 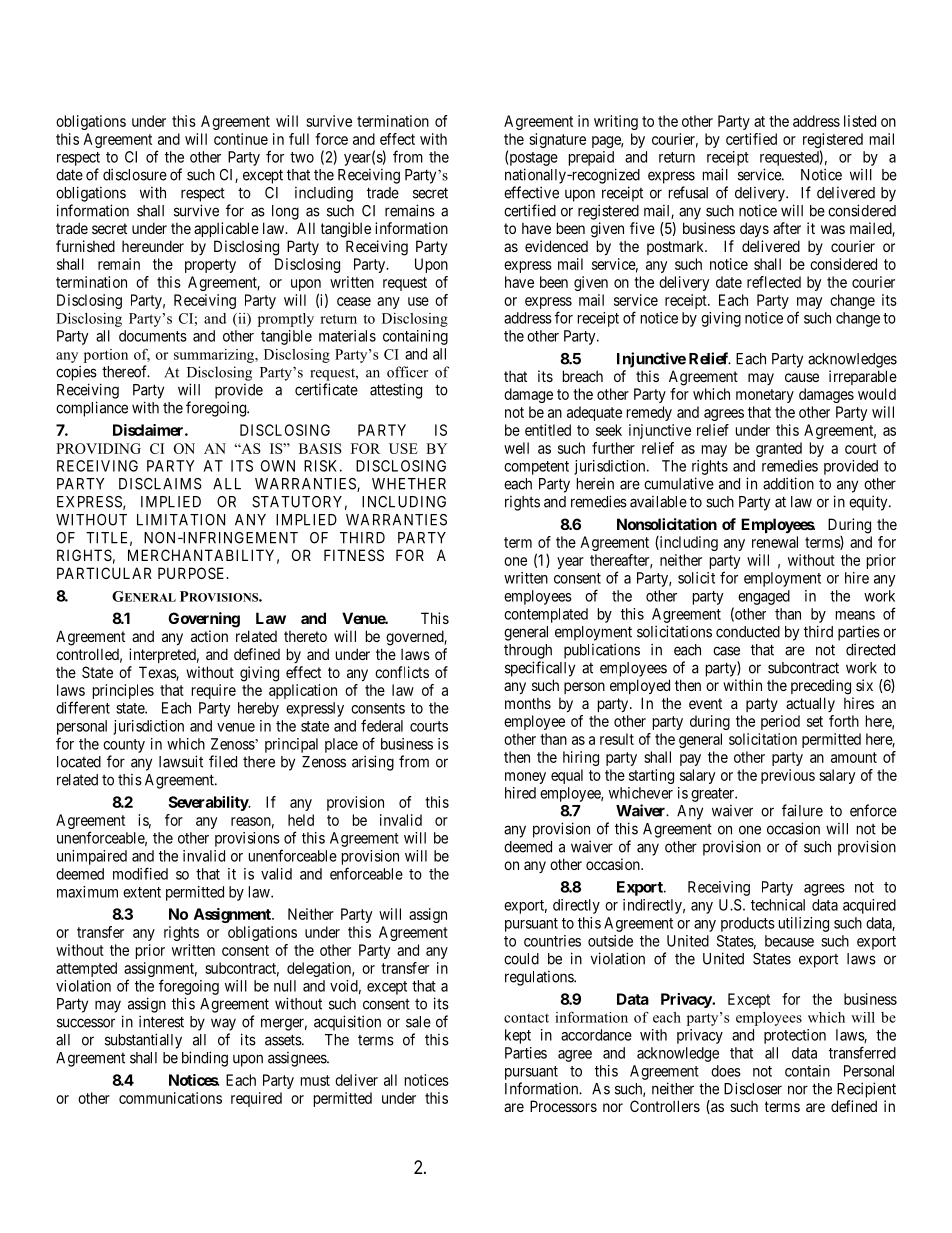 What do you see at coordinates (557, 140) in the image?
I see `signature` at bounding box center [557, 140].
